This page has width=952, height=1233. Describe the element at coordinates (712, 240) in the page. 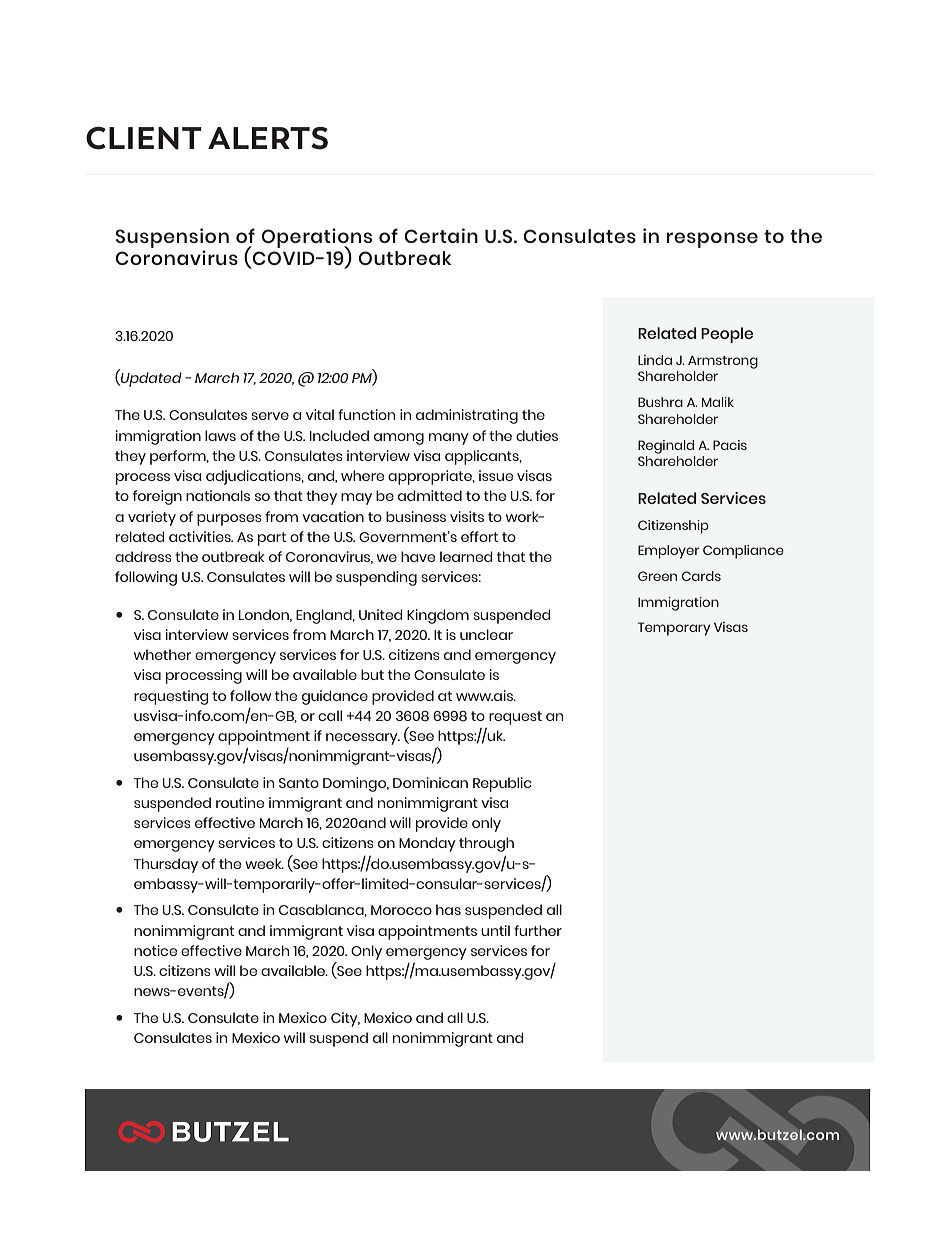

I see `response` at that location.
